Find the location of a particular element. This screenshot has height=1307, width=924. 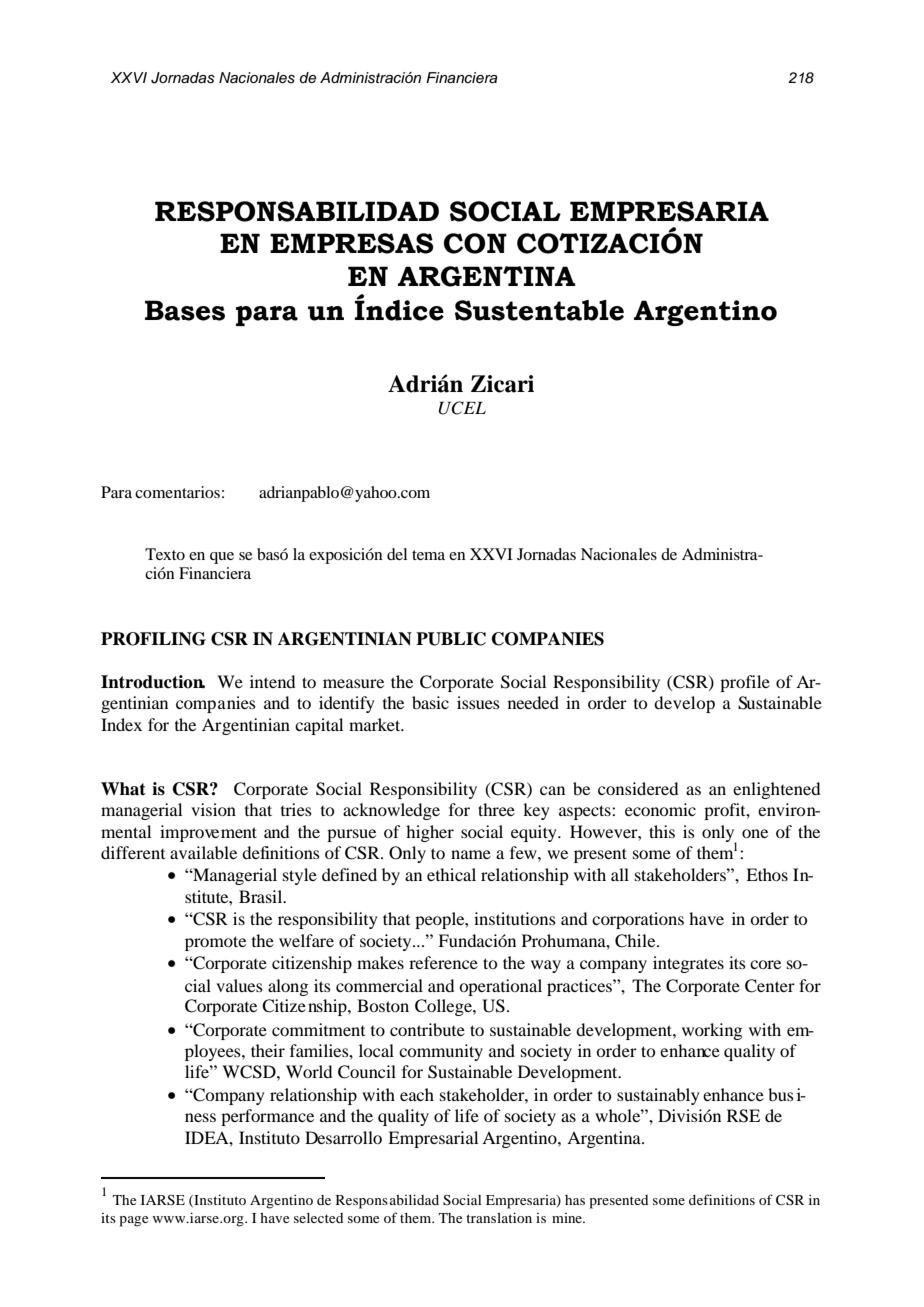

translation is located at coordinates (499, 1217).
